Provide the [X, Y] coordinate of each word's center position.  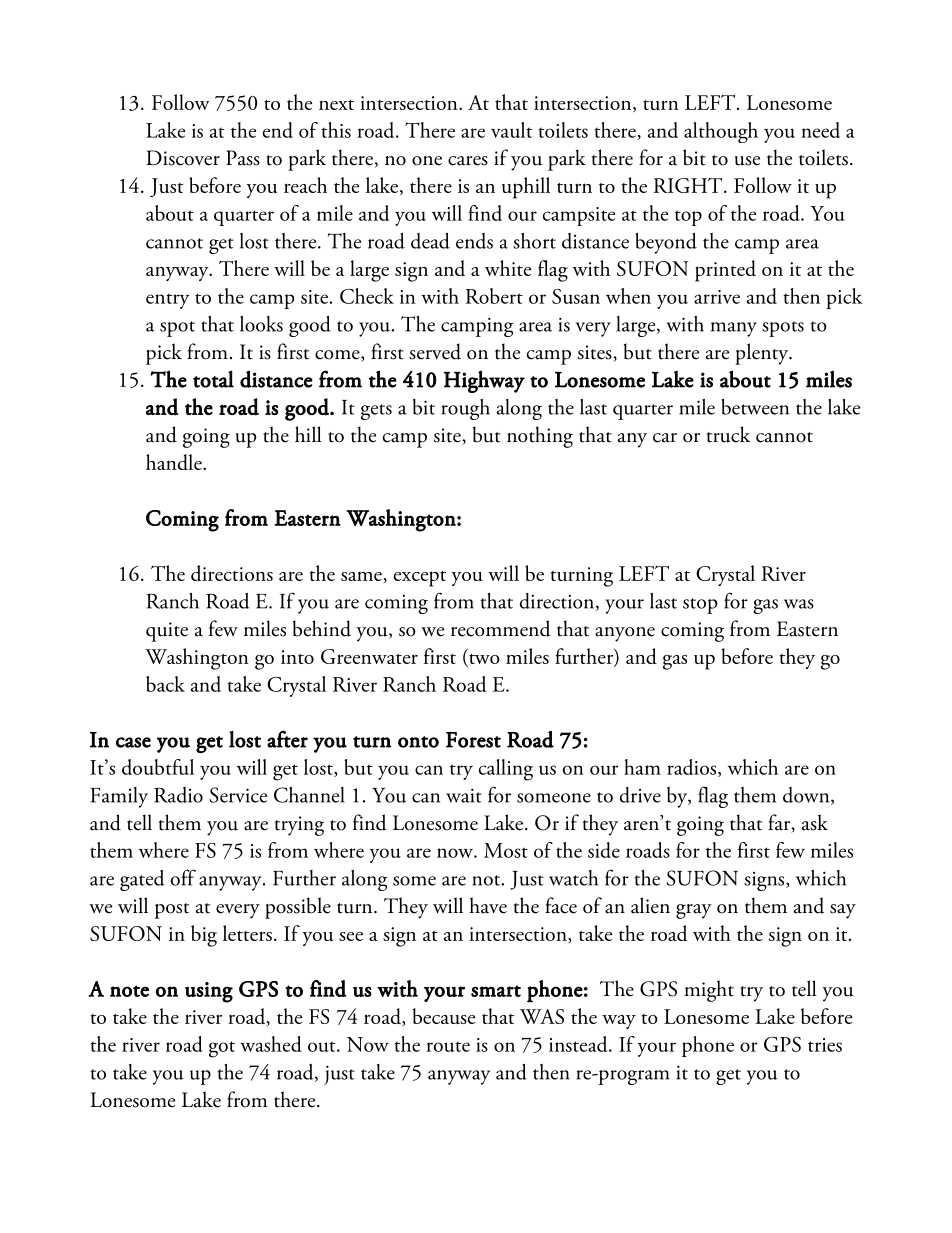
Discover [183, 158]
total [213, 379]
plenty [763, 354]
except [420, 579]
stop [700, 606]
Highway [484, 381]
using [209, 992]
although [721, 132]
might [709, 991]
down [807, 796]
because [444, 1016]
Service [238, 795]
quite [167, 632]
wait [464, 795]
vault [511, 130]
